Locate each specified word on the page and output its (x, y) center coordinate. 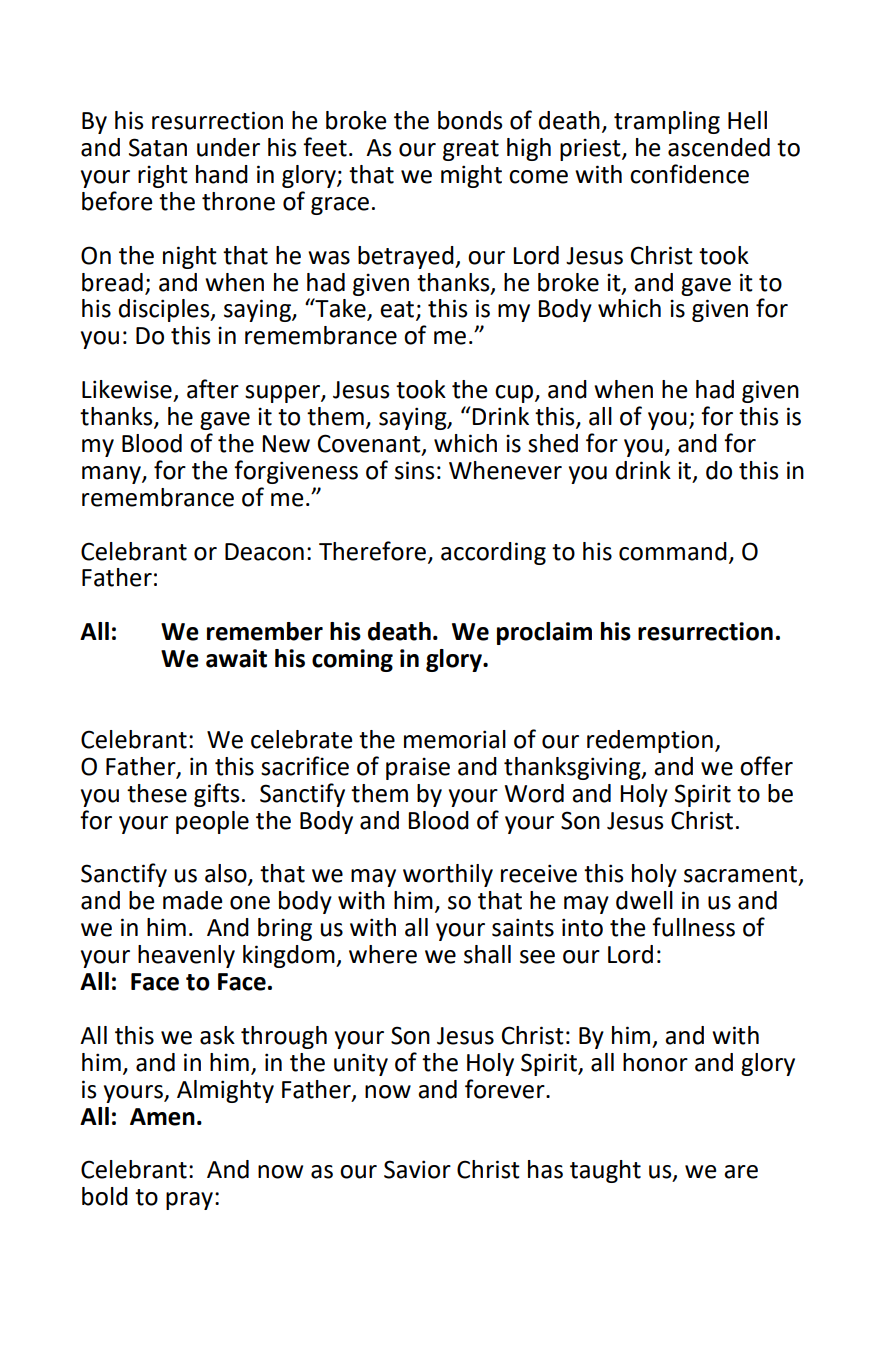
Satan (158, 147)
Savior (417, 1169)
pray (191, 1201)
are (741, 1172)
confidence (689, 174)
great (471, 150)
